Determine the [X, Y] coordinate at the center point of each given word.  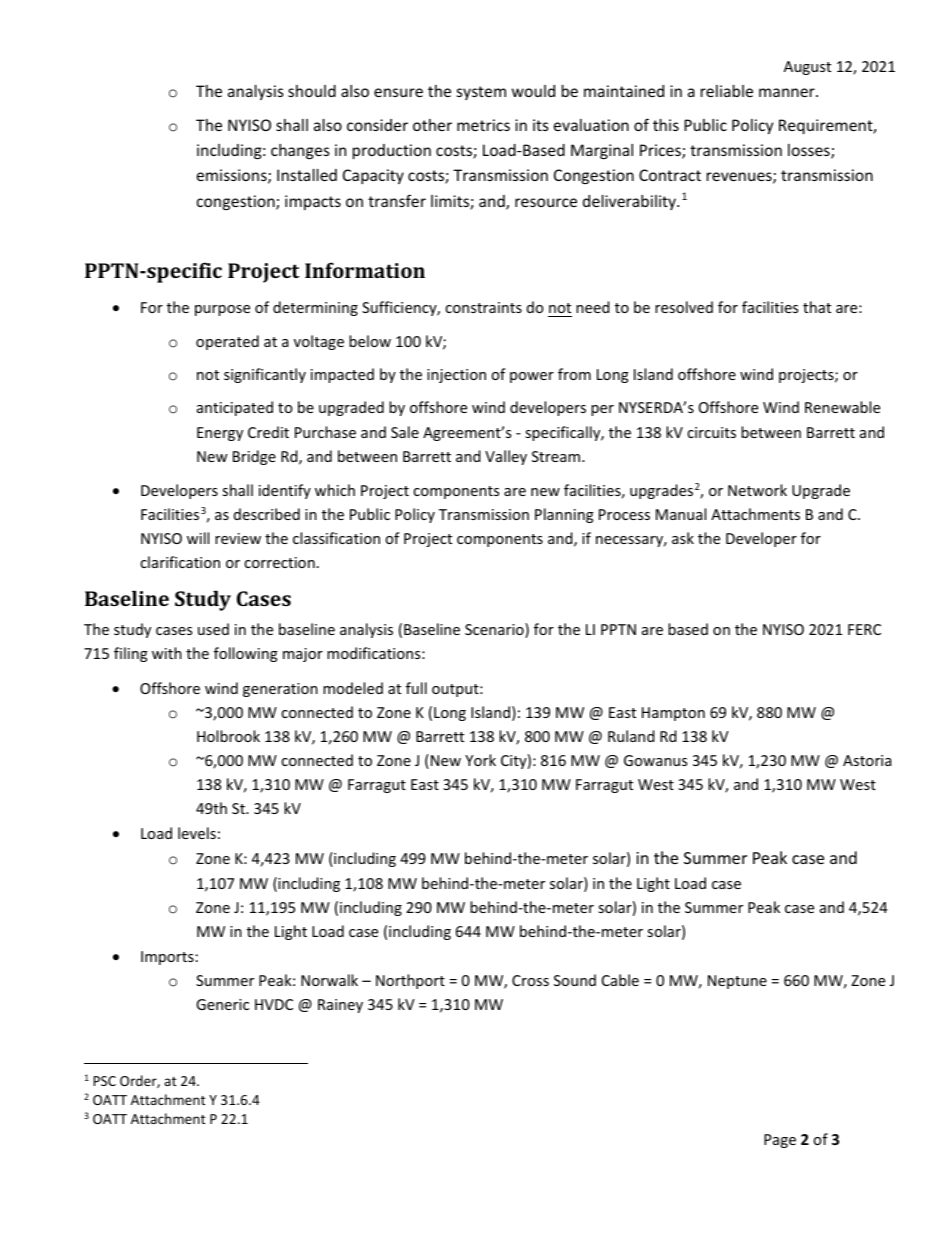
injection [456, 376]
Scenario [495, 630]
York [480, 760]
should [312, 91]
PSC [105, 1081]
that [817, 307]
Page [780, 1141]
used [213, 629]
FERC [864, 629]
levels [197, 833]
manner [788, 92]
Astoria [867, 760]
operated [227, 342]
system [481, 93]
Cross [530, 980]
